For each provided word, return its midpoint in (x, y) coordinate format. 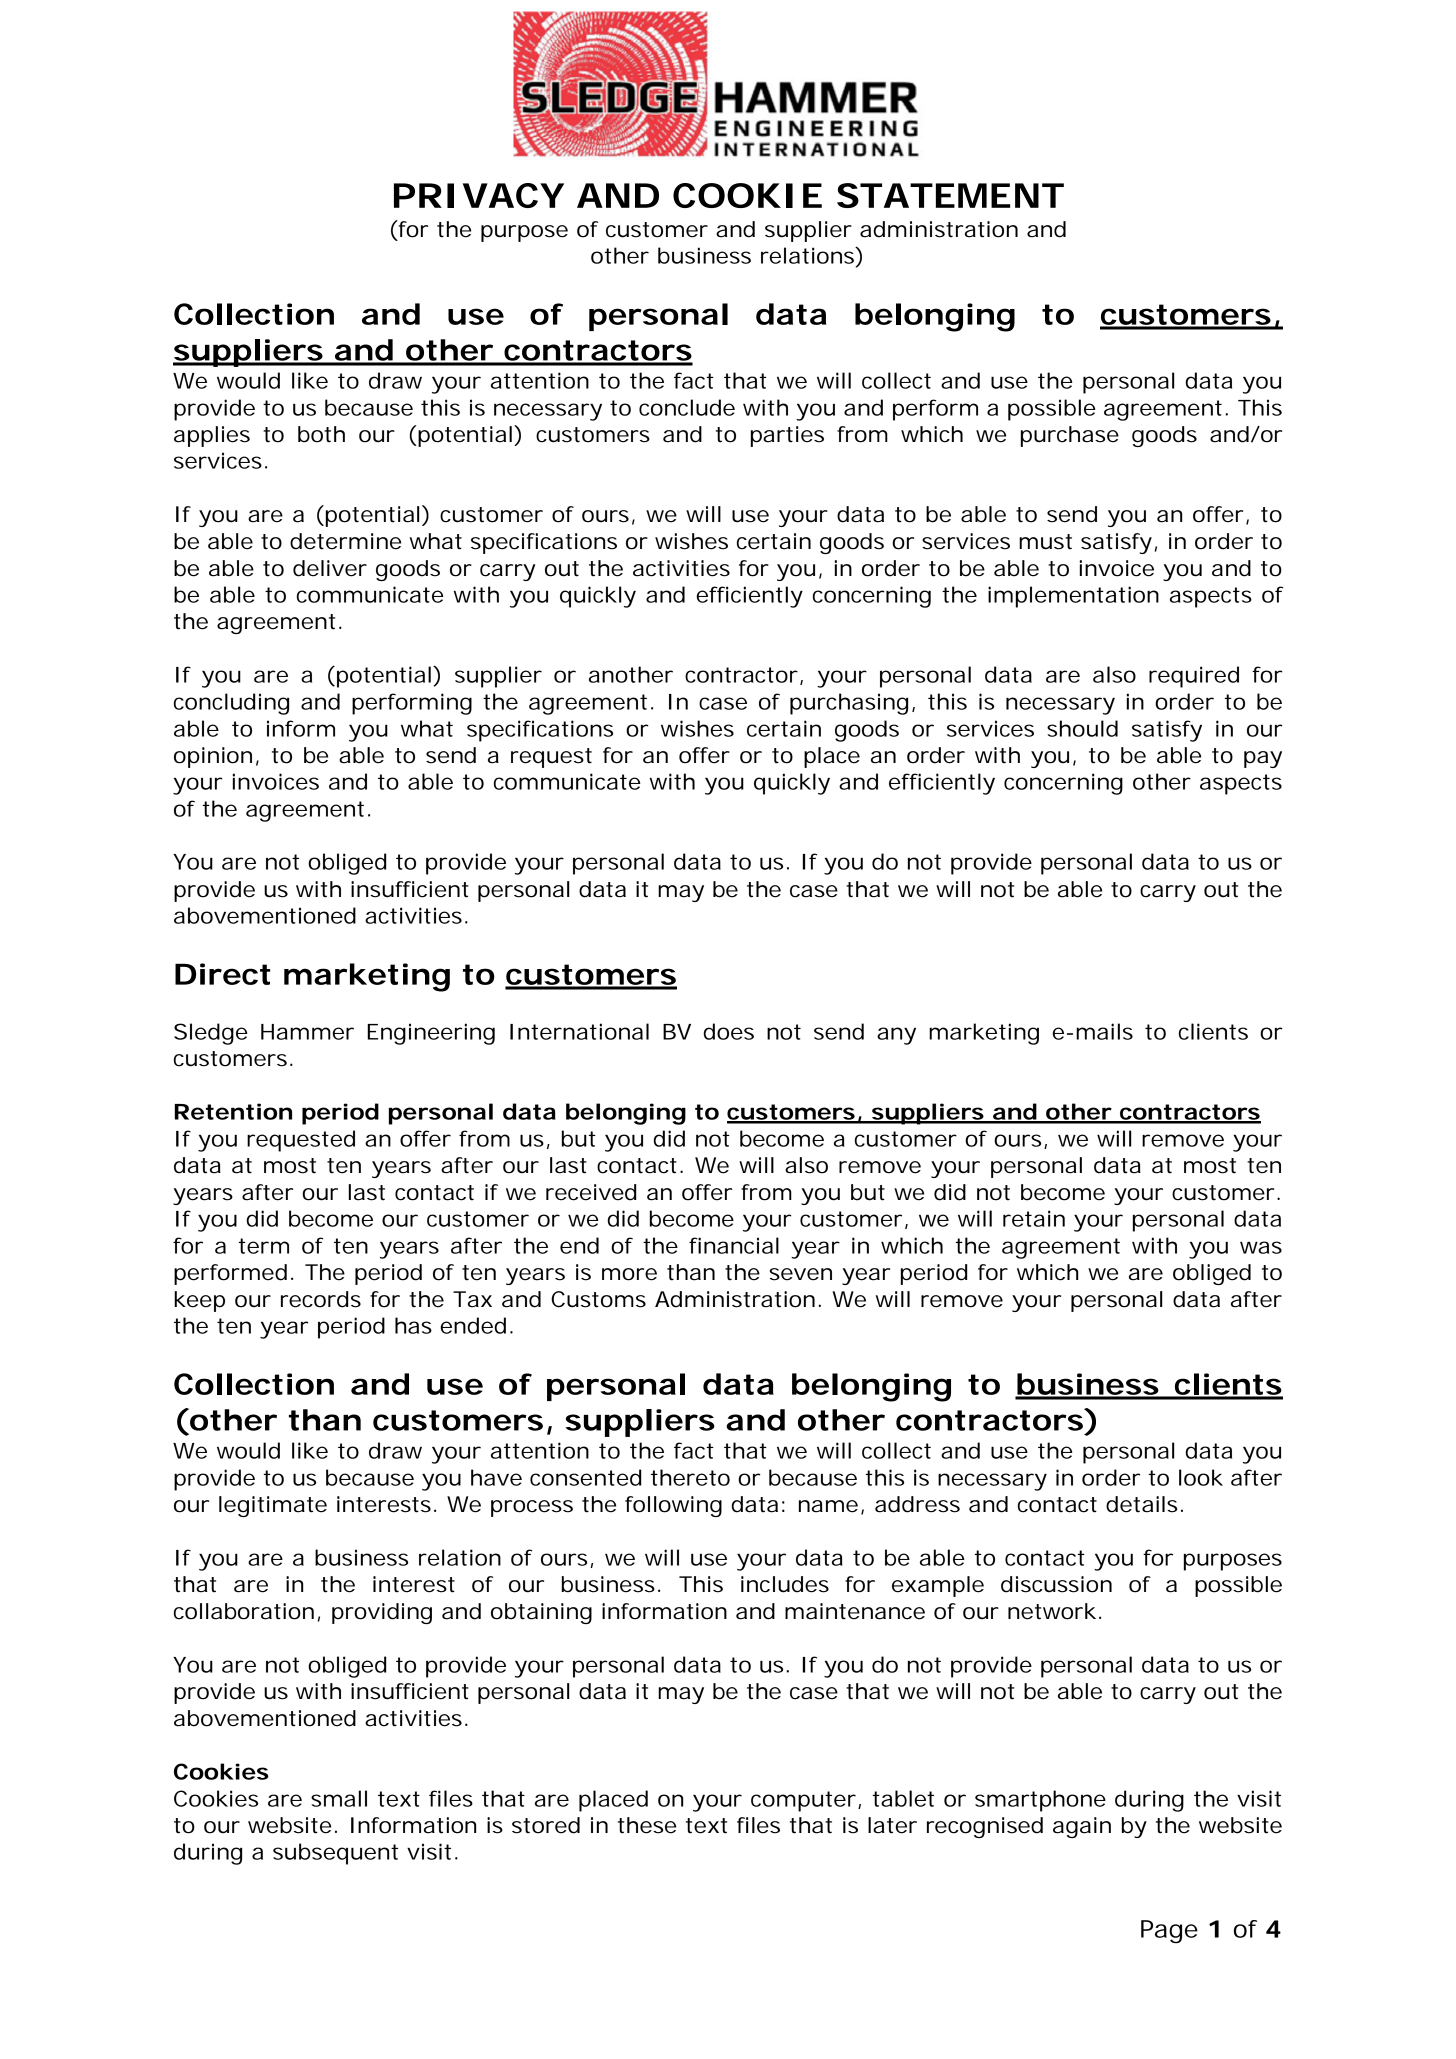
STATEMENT (950, 195)
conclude (687, 407)
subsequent (335, 1854)
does (729, 1031)
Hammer (307, 1032)
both (321, 434)
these (647, 1825)
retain (1034, 1218)
